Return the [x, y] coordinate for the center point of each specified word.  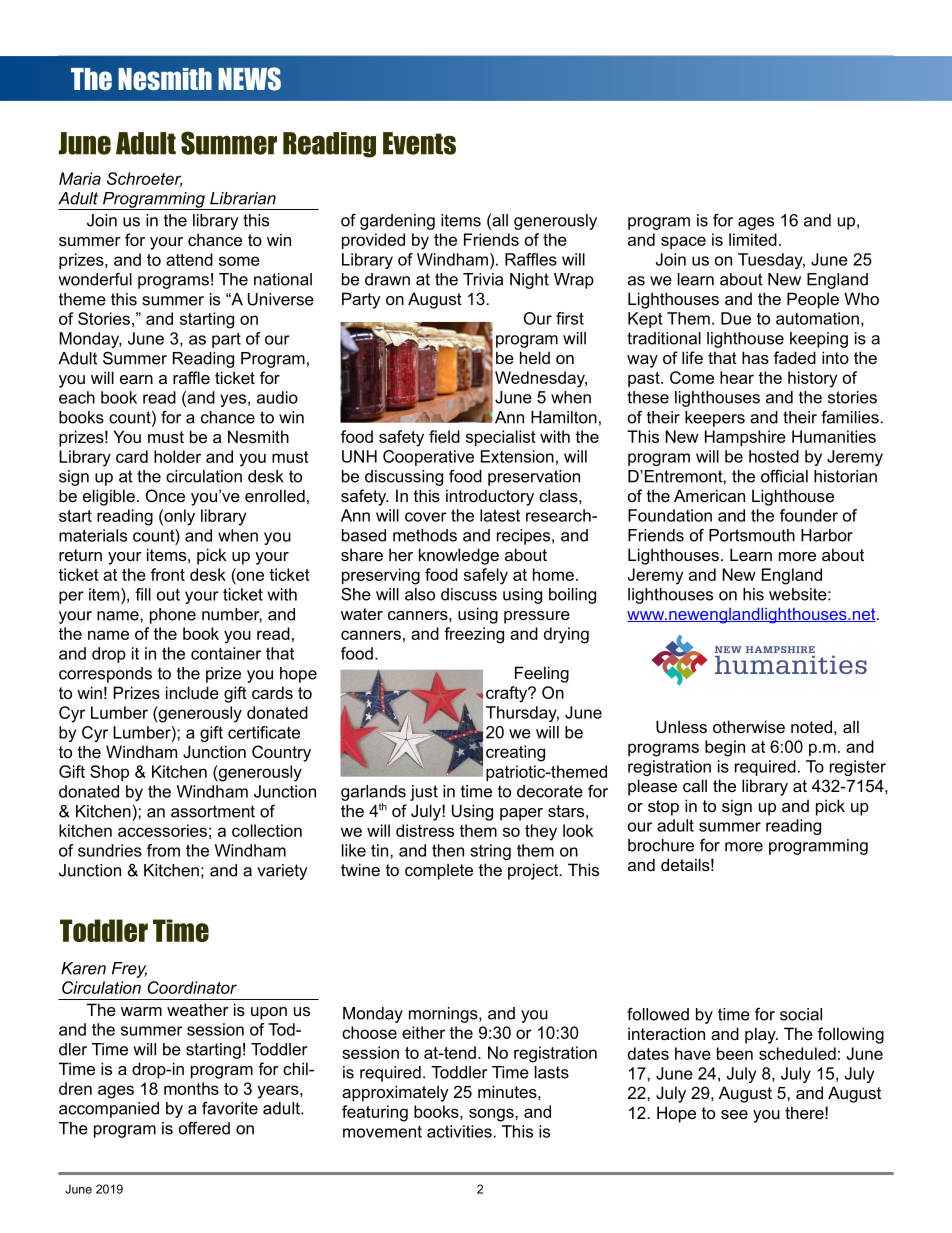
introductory [490, 497]
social [801, 1014]
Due [736, 318]
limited [753, 239]
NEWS [249, 79]
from [163, 850]
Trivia [483, 279]
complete [439, 871]
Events [419, 143]
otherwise [749, 726]
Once [165, 495]
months [191, 1088]
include [192, 692]
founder [809, 515]
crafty [508, 694]
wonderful [95, 279]
